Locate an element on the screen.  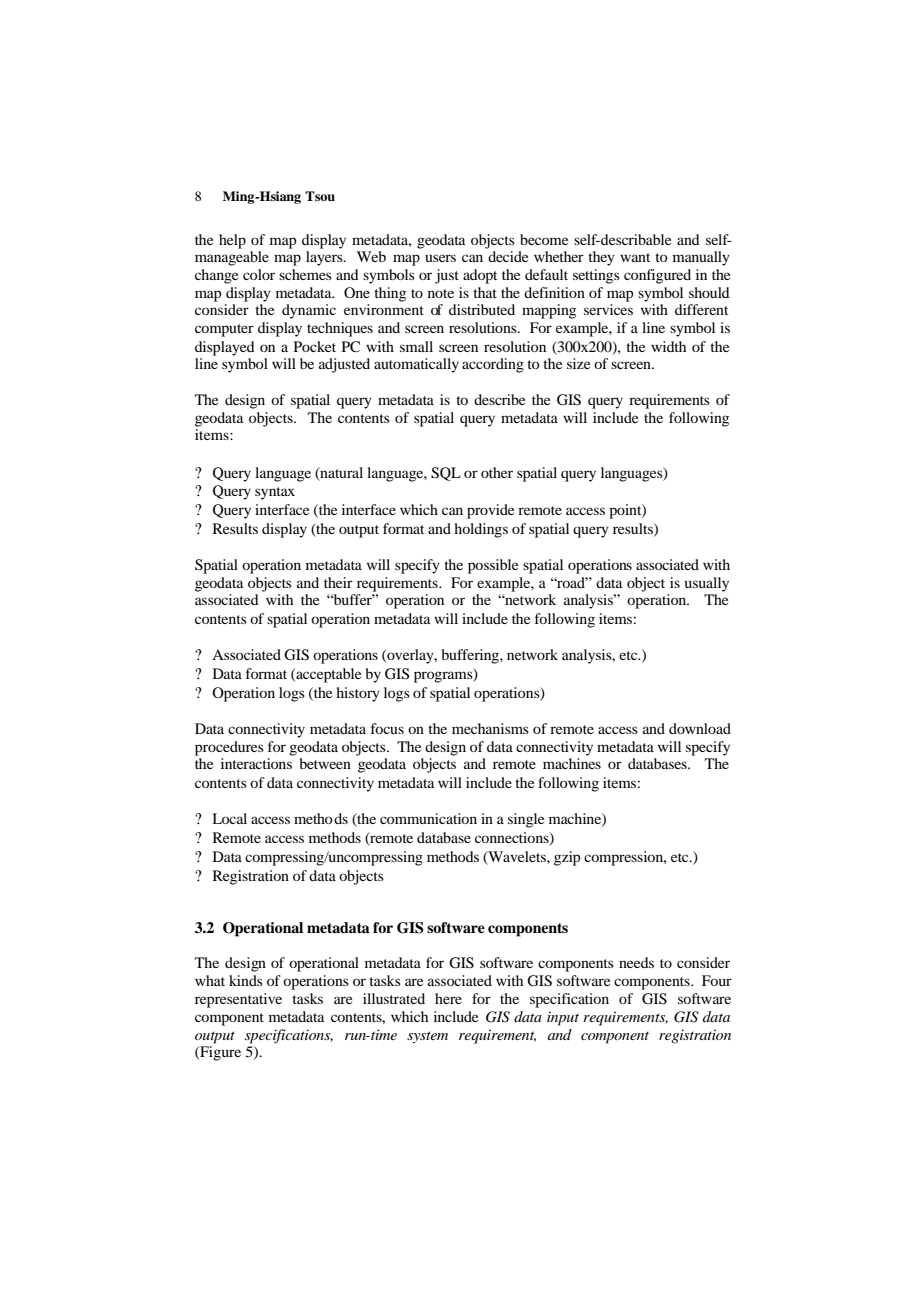
usually is located at coordinates (707, 584).
